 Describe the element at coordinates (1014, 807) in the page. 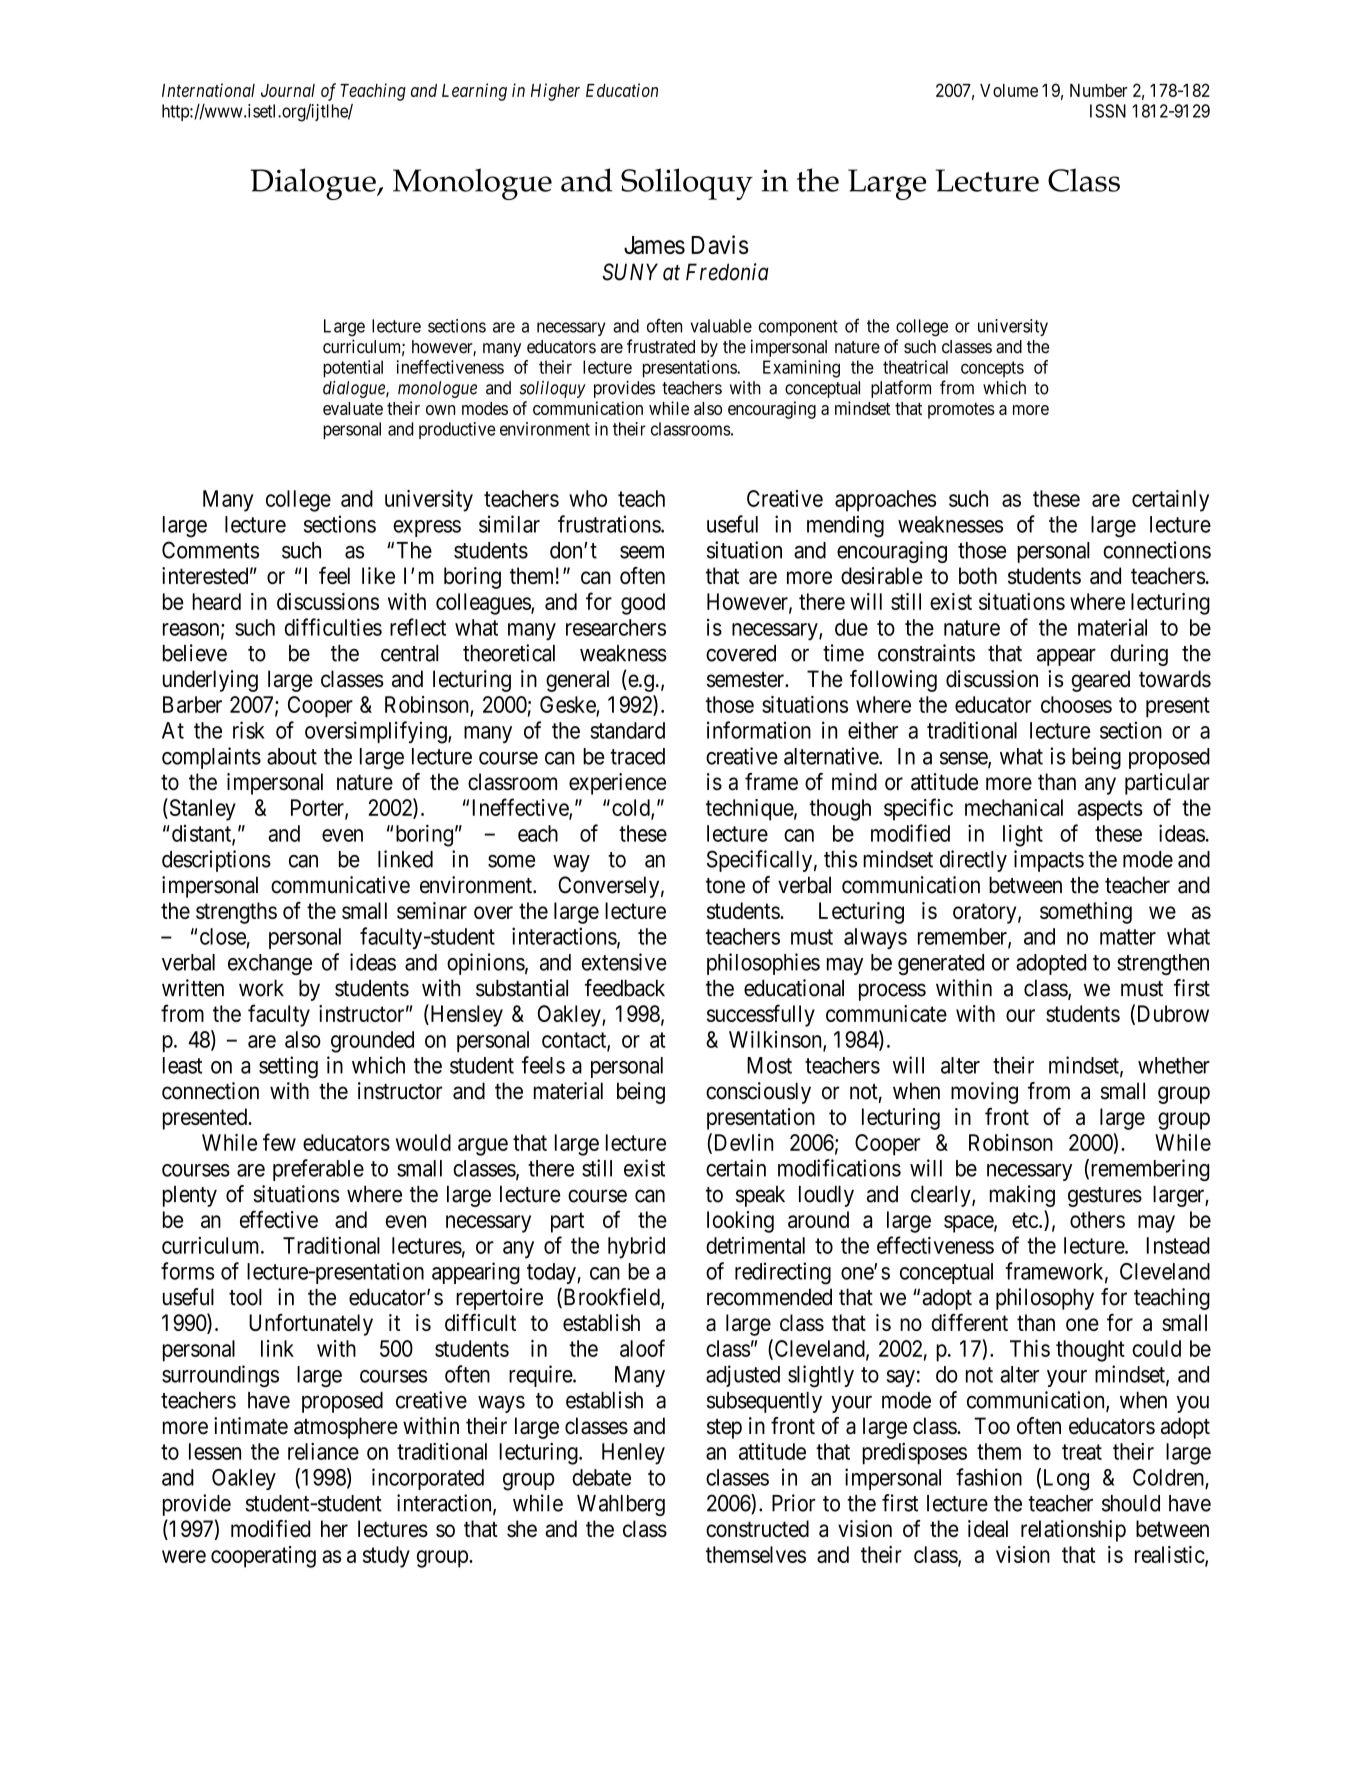

I see `mechanical` at that location.
